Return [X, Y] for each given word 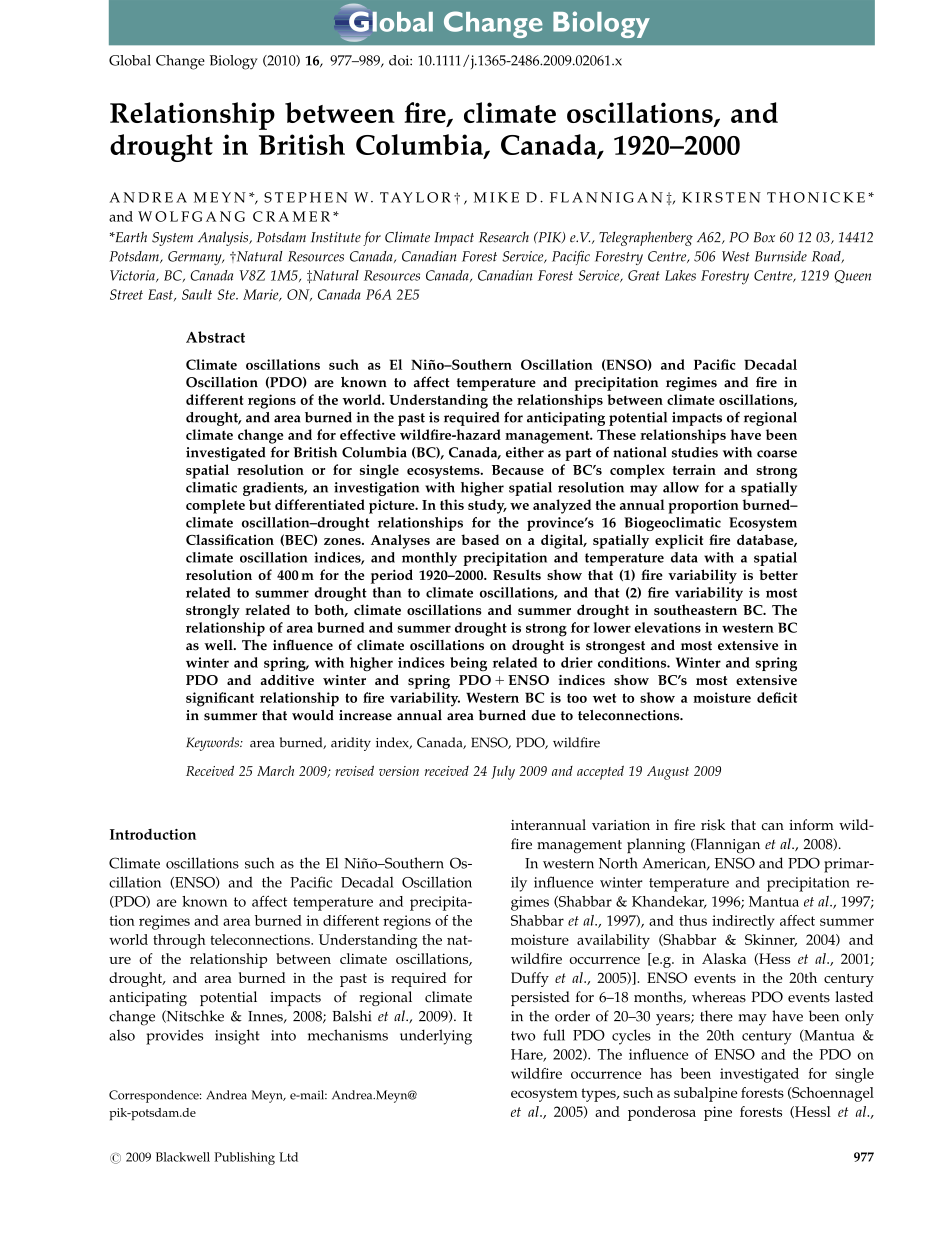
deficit [777, 697]
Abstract [215, 337]
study [487, 506]
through [179, 941]
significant [220, 699]
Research [504, 237]
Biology [234, 62]
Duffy [530, 979]
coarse [777, 454]
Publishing [244, 1158]
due [543, 715]
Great [644, 275]
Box [764, 237]
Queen [852, 277]
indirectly [743, 922]
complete [215, 506]
